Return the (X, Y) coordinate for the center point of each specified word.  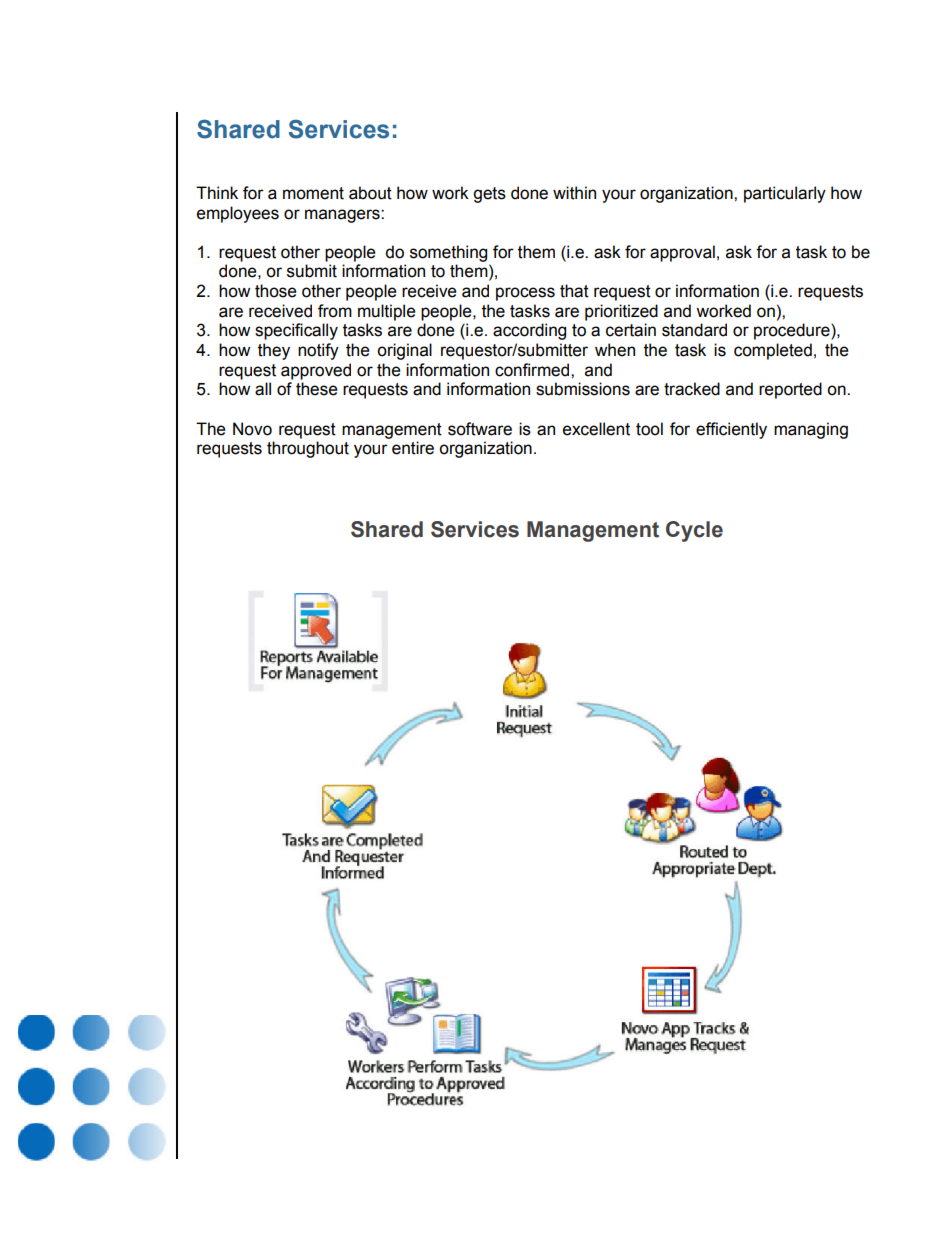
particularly (785, 194)
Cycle (694, 531)
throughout (308, 449)
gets (489, 195)
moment (313, 193)
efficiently (731, 430)
